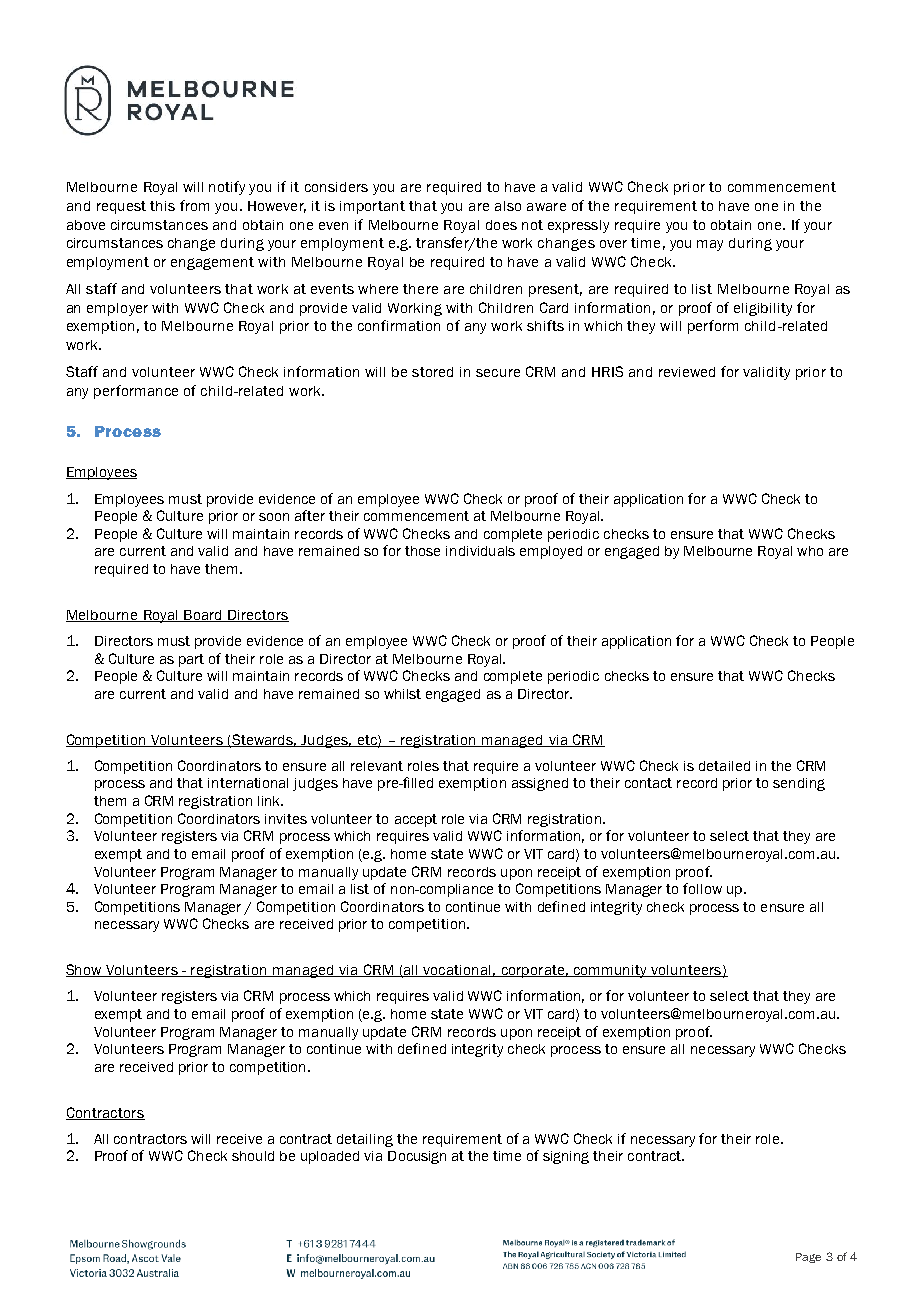 Image resolution: width=924 pixels, height=1308 pixels. Describe the element at coordinates (417, 1157) in the screenshot. I see `Docusign` at that location.
